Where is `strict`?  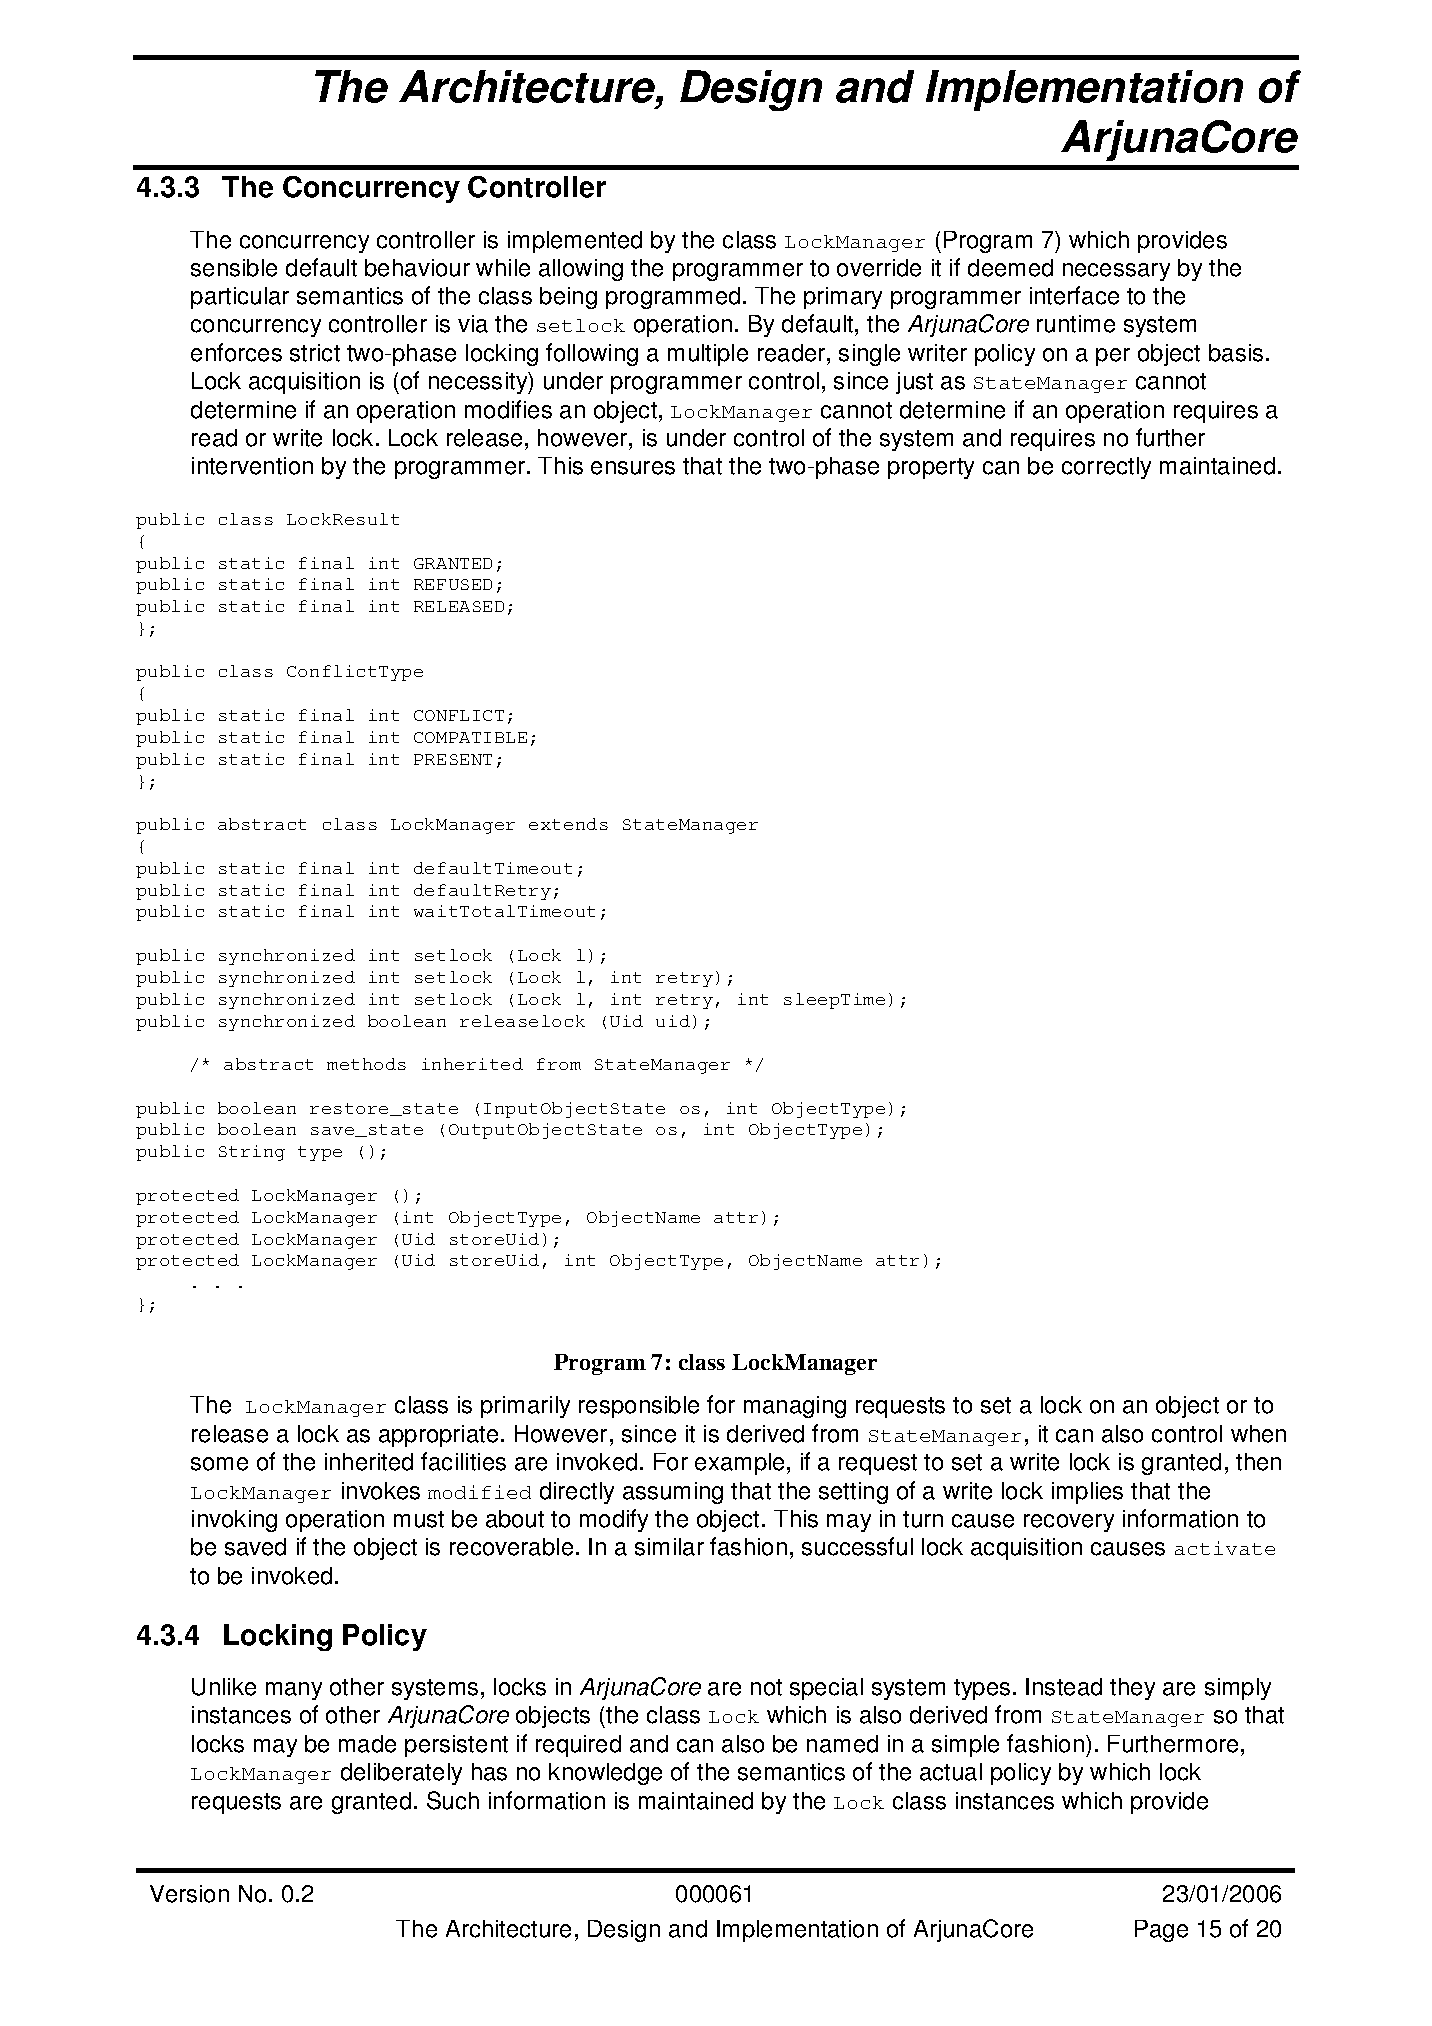 strict is located at coordinates (315, 353).
